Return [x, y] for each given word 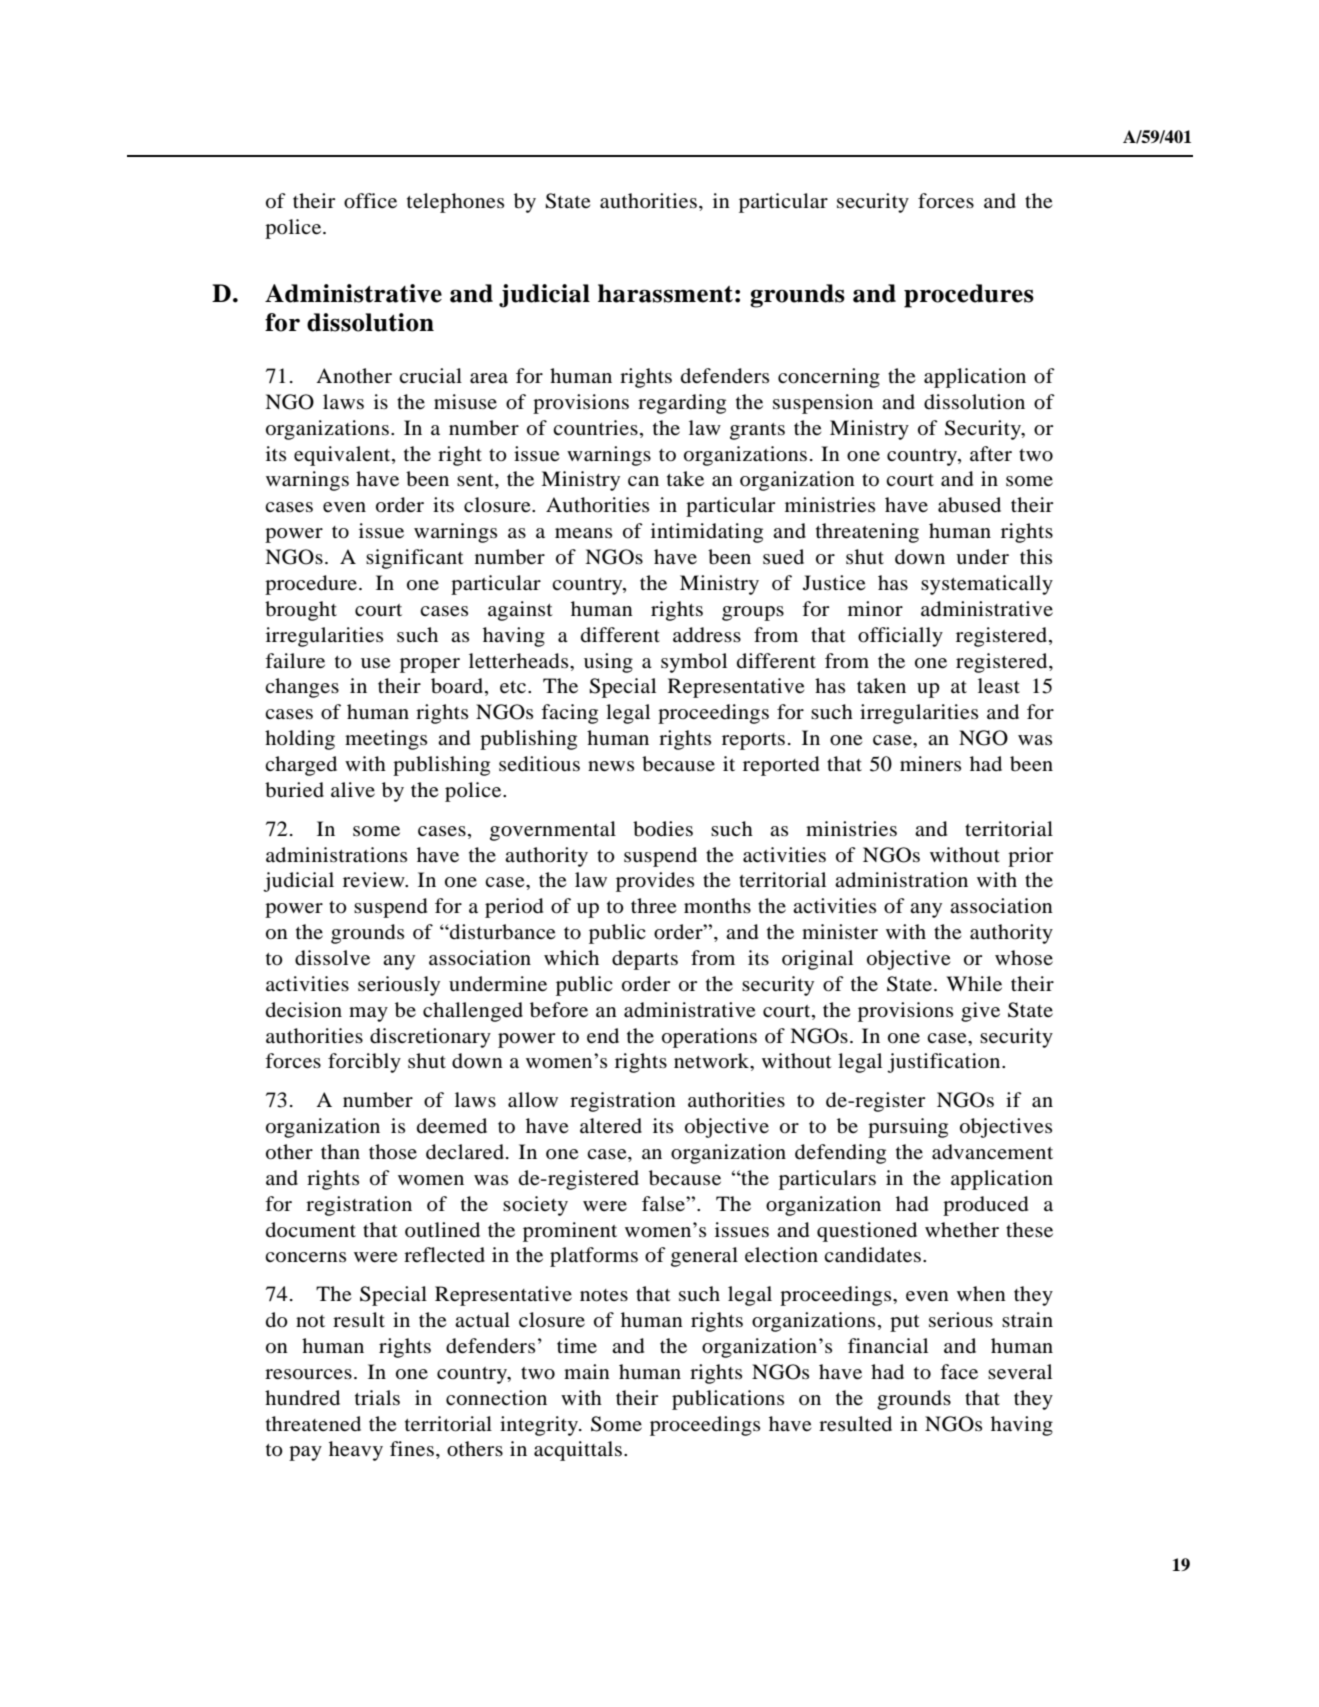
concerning [829, 378]
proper [430, 665]
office [370, 201]
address [707, 635]
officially [900, 637]
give [980, 1012]
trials [377, 1398]
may [368, 1014]
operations [709, 1038]
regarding [682, 404]
